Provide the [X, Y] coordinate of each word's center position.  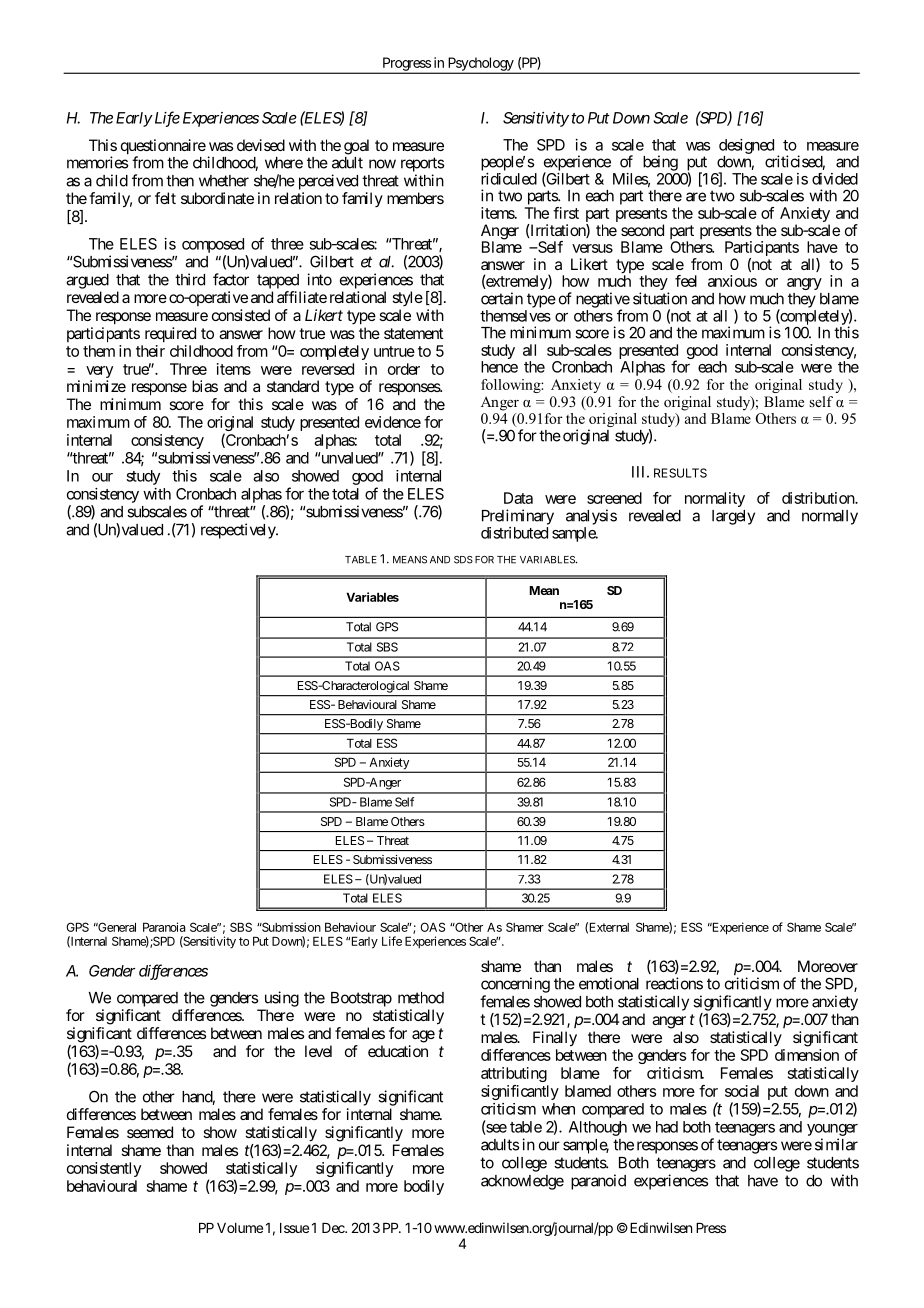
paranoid [598, 1182]
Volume [240, 1228]
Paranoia [164, 927]
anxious [732, 281]
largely [733, 517]
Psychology [480, 65]
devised [261, 145]
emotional [609, 983]
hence [499, 367]
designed [746, 146]
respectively [239, 531]
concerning [515, 985]
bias [205, 386]
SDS [463, 560]
